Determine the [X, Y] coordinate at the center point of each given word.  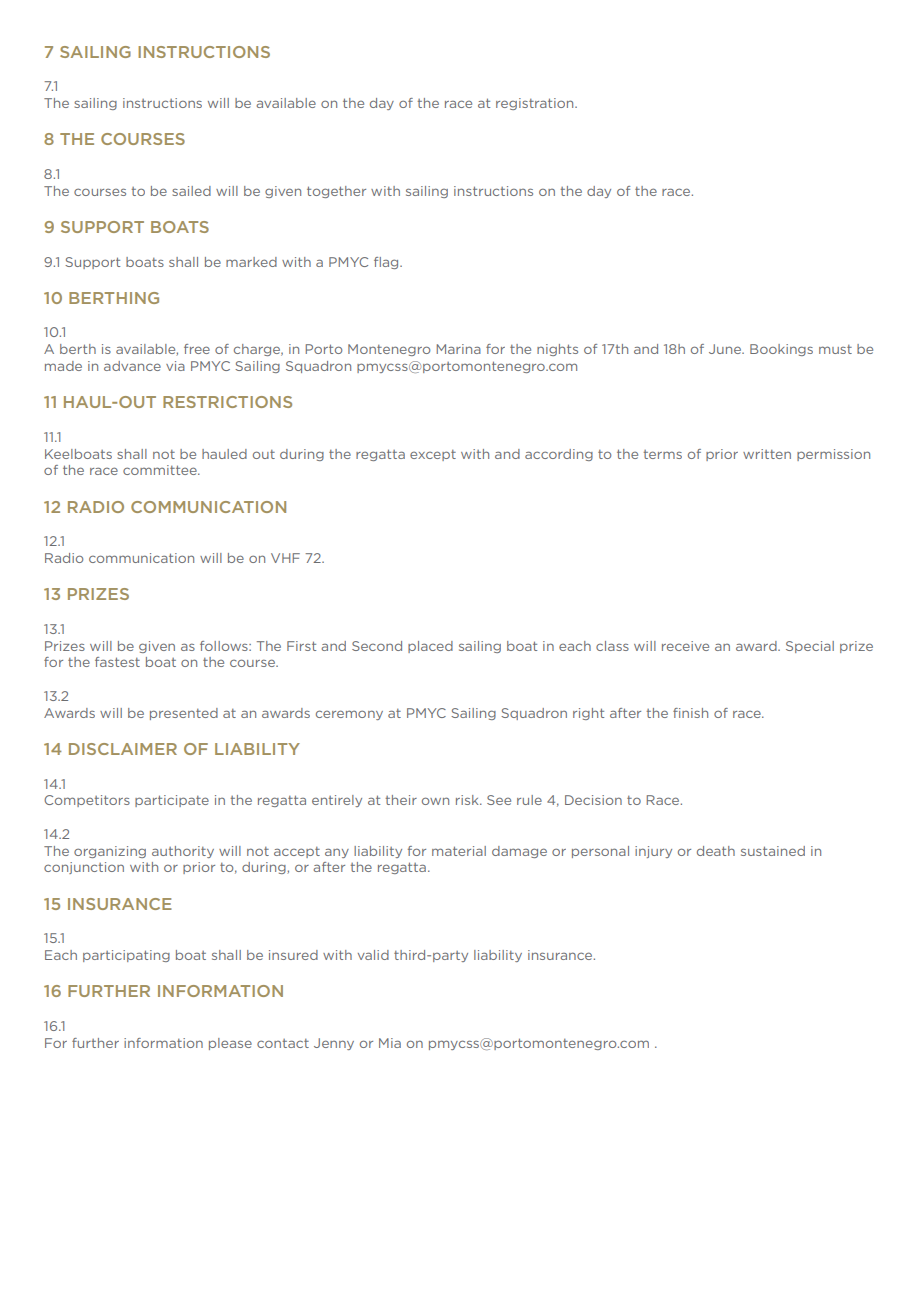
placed [430, 647]
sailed [191, 191]
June [726, 349]
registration [536, 104]
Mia [390, 1043]
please [230, 1044]
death [716, 851]
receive [685, 646]
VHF [285, 558]
